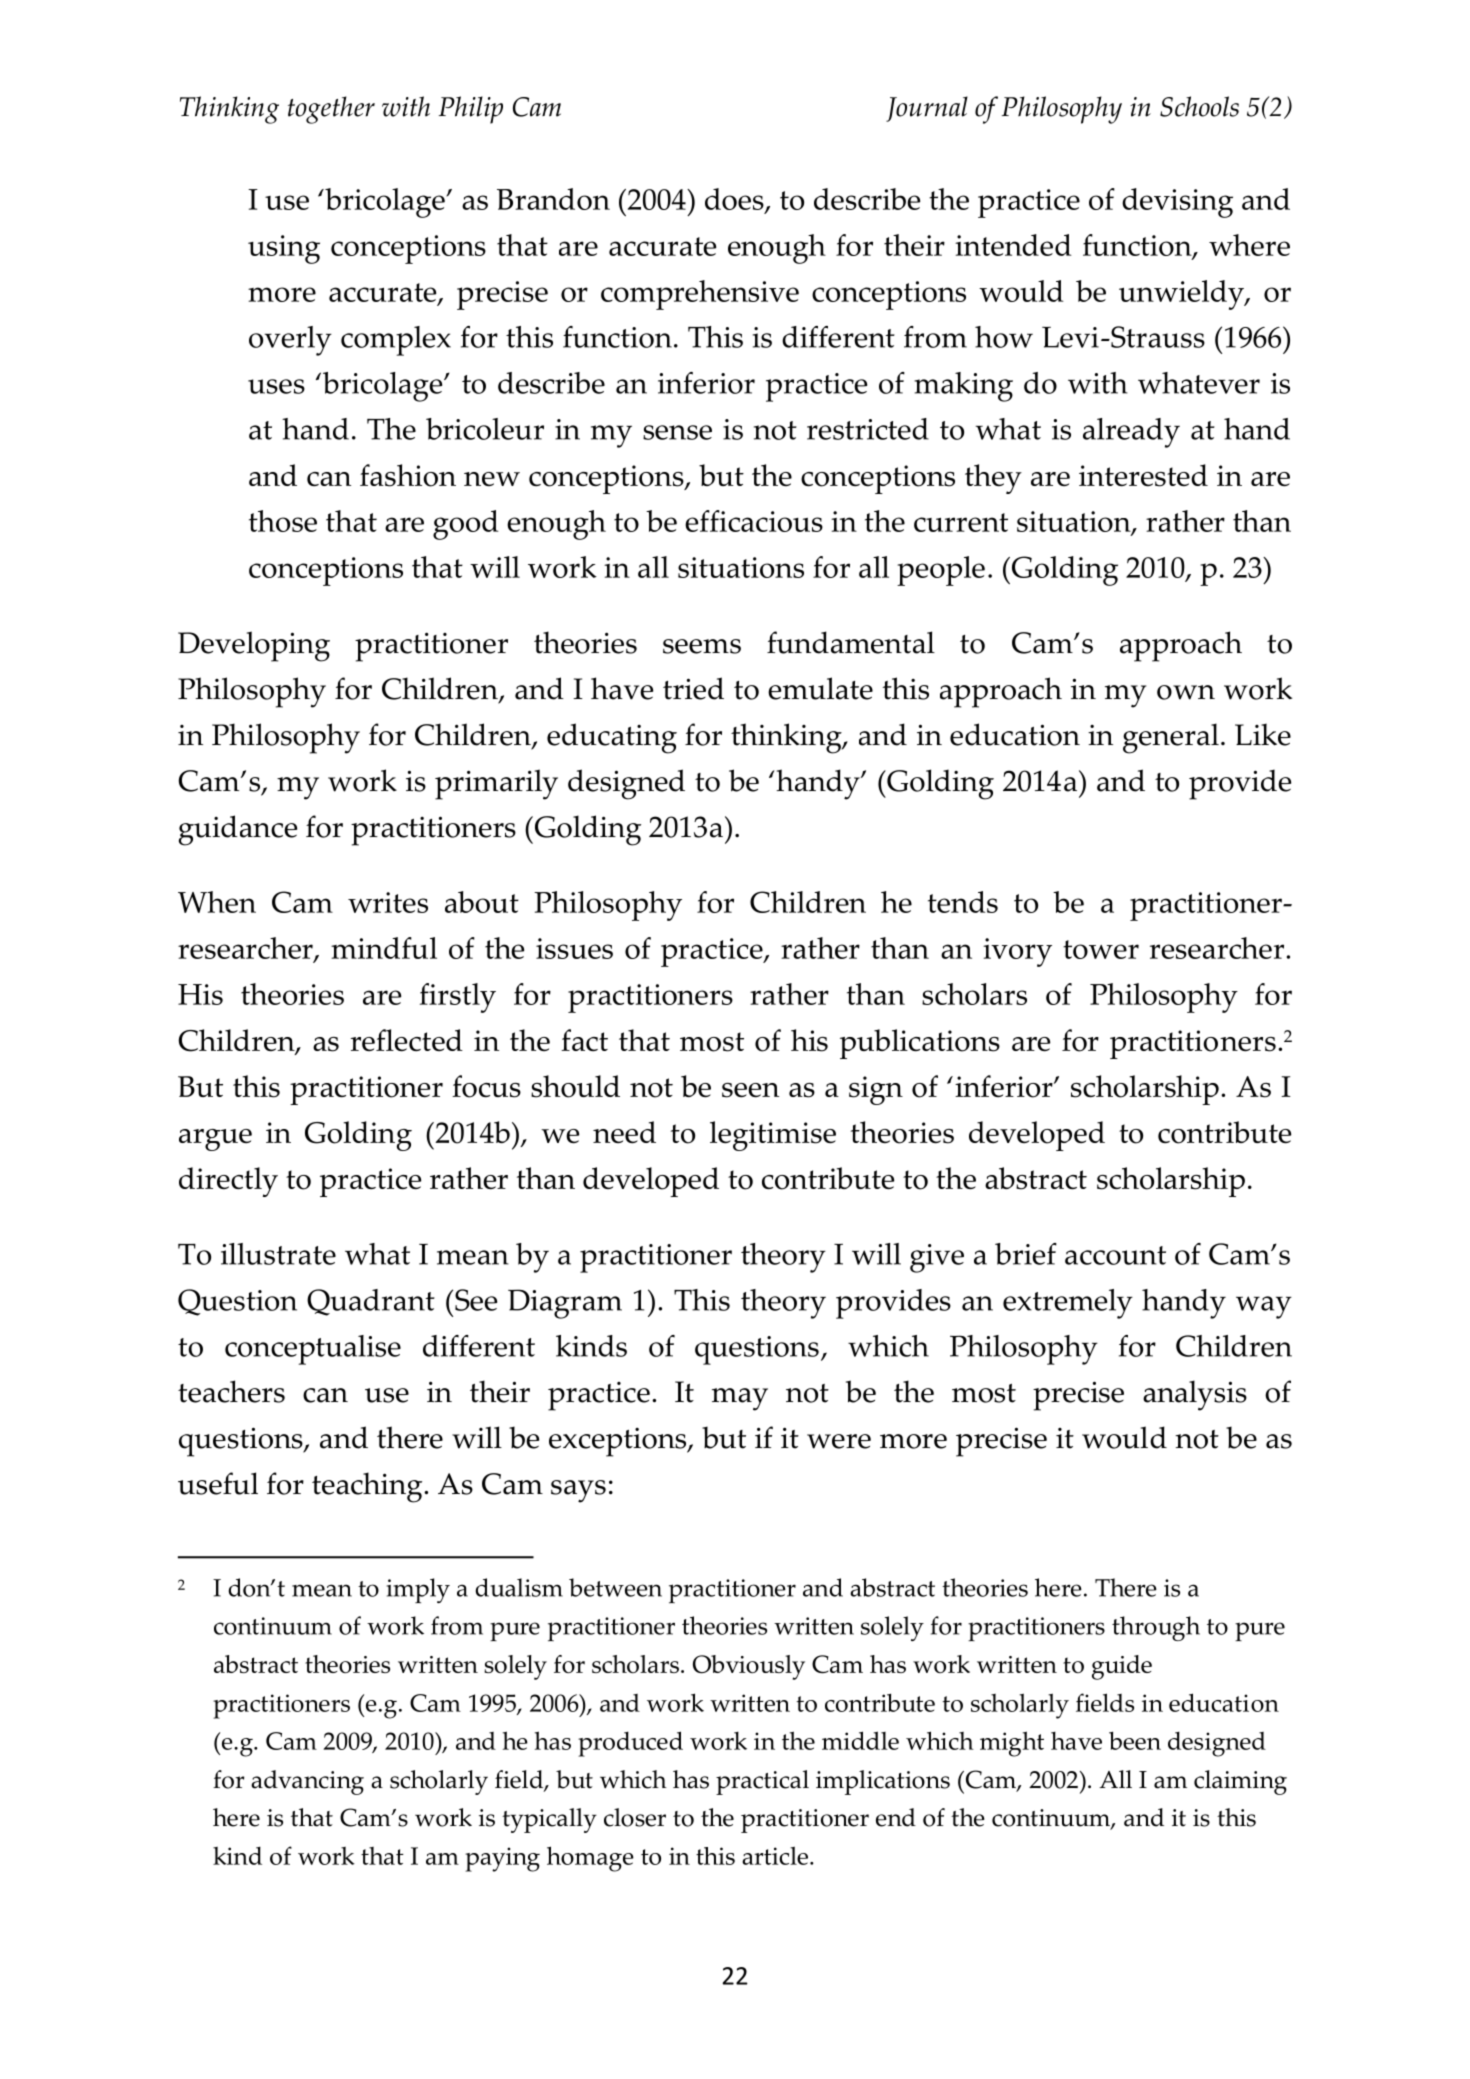 This page has width=1470, height=2079. I want to click on account, so click(1115, 1255).
